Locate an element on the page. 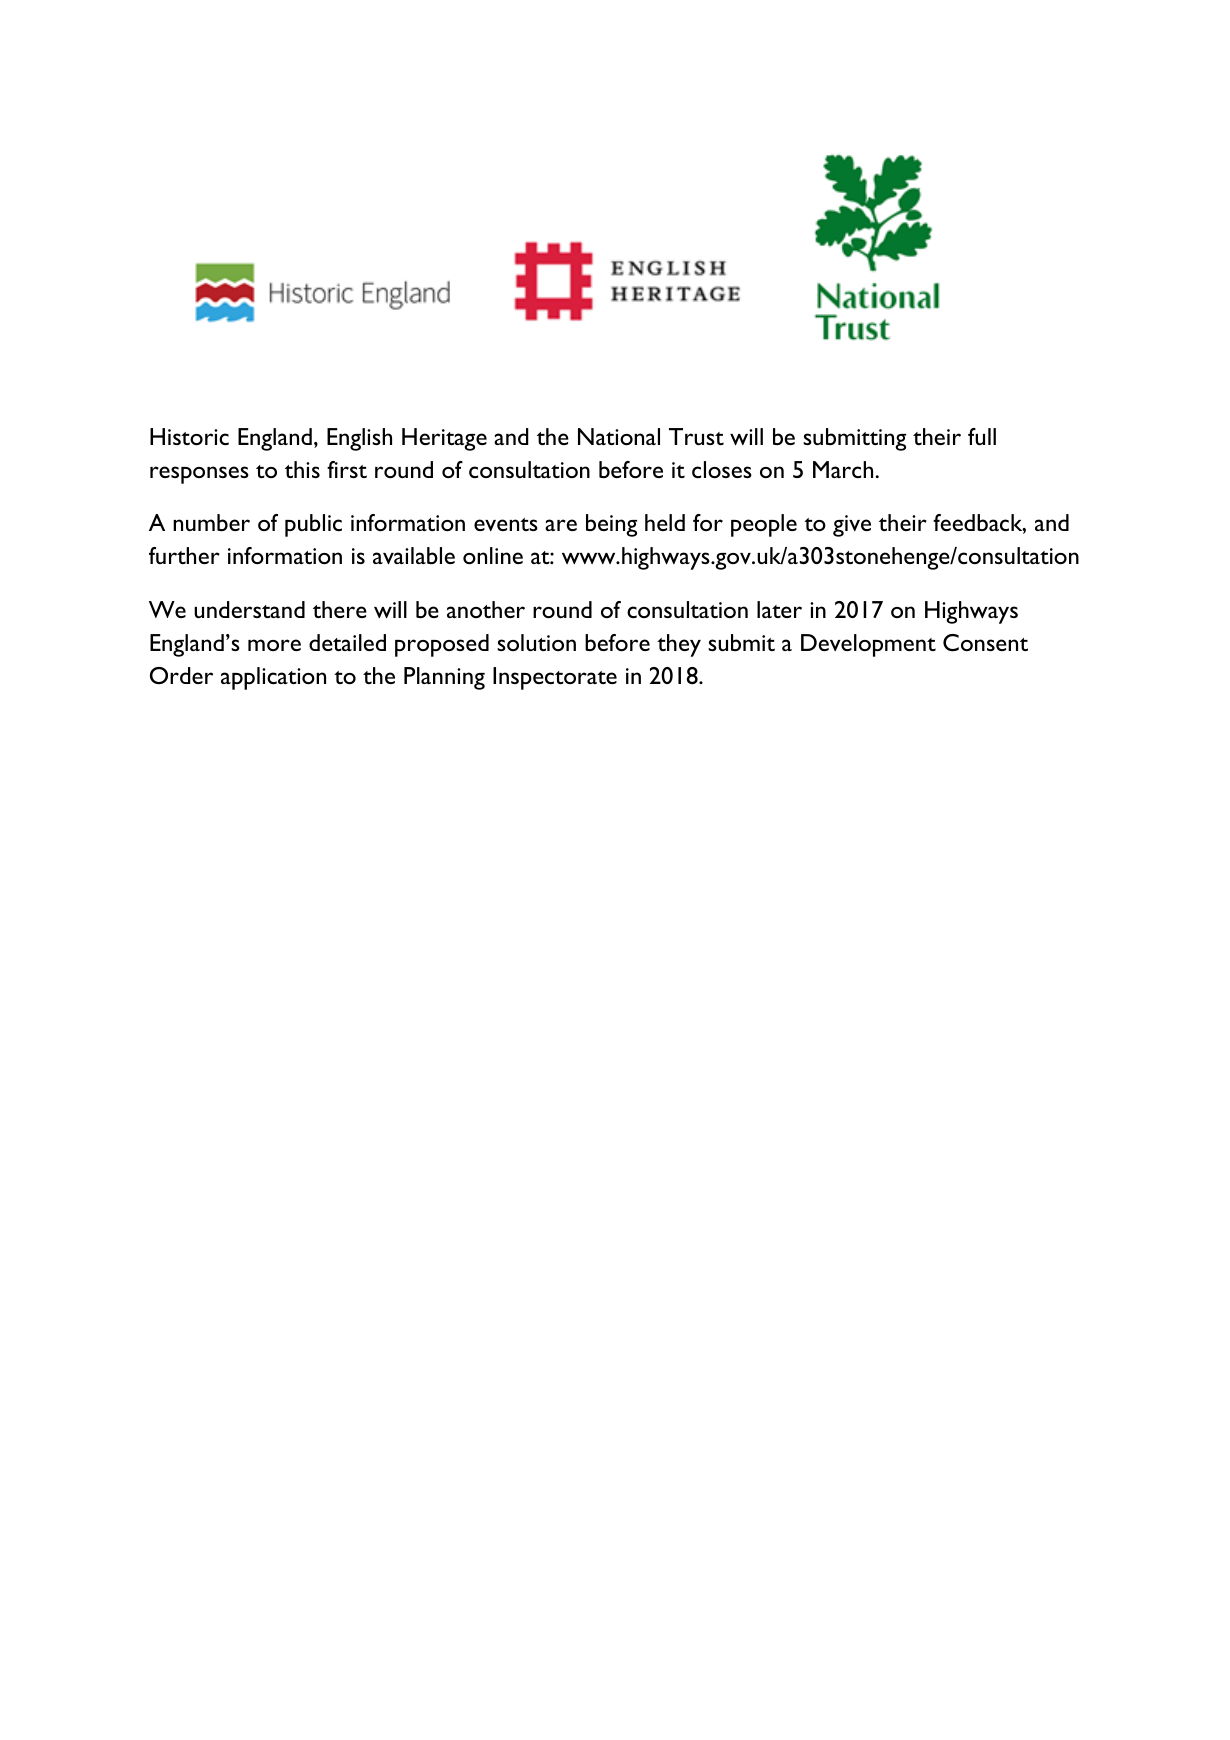 The image size is (1230, 1740). understand is located at coordinates (249, 609).
